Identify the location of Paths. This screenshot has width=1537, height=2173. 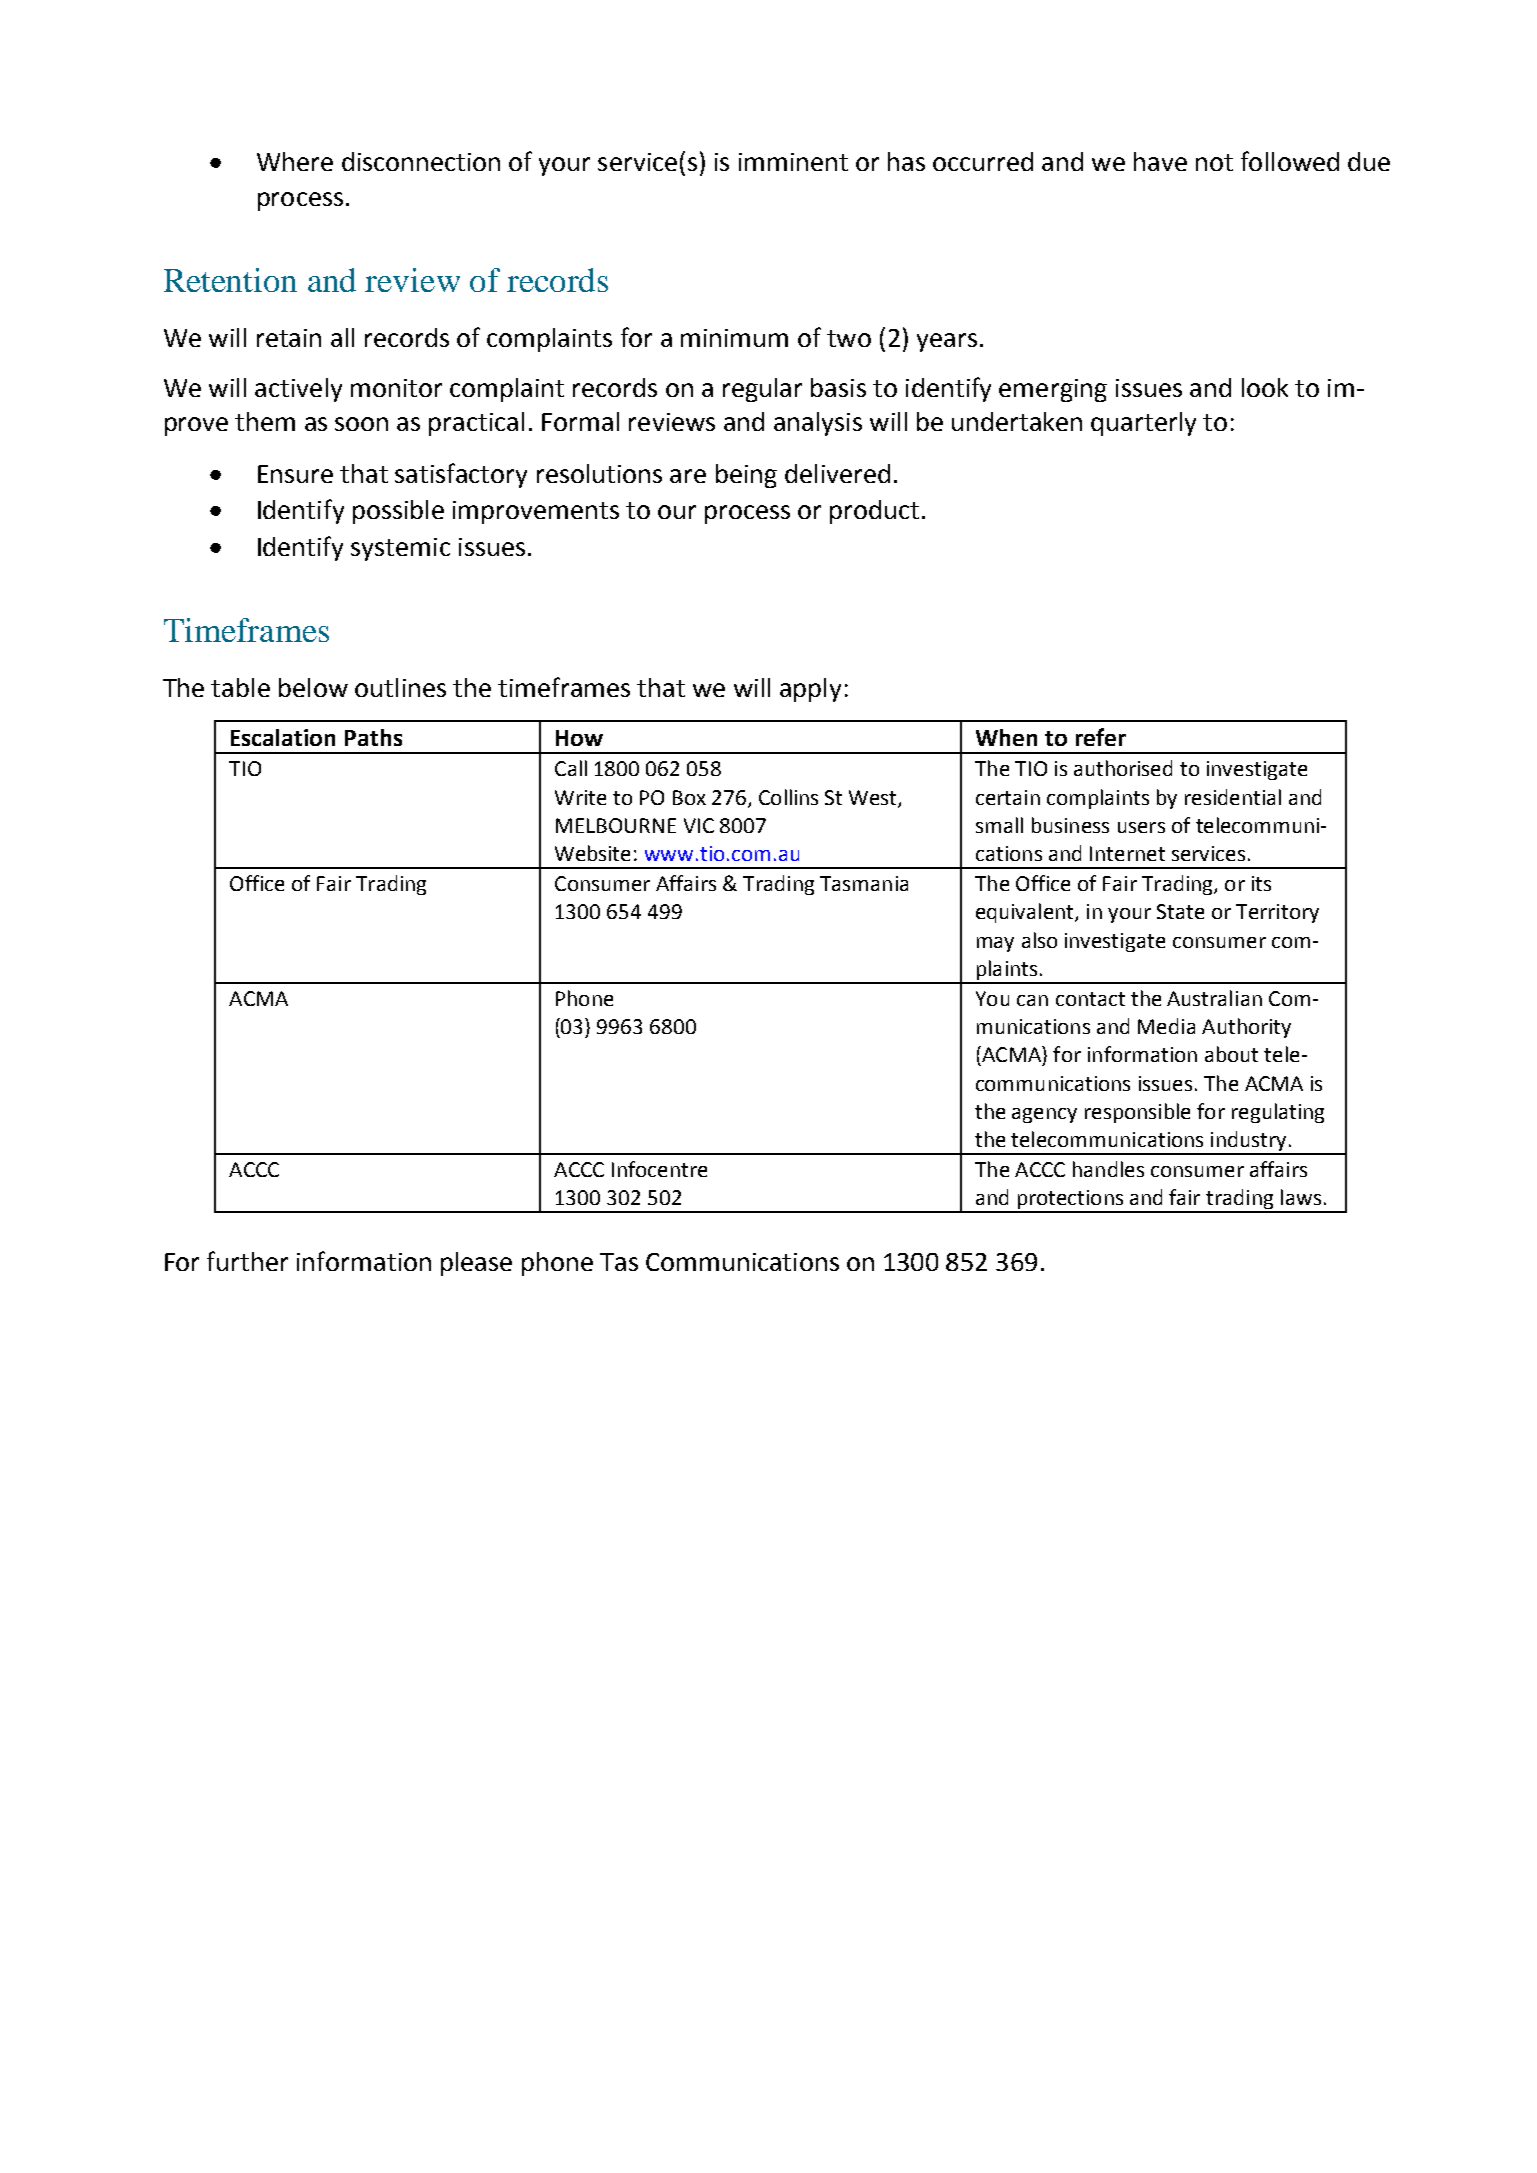
(373, 737).
